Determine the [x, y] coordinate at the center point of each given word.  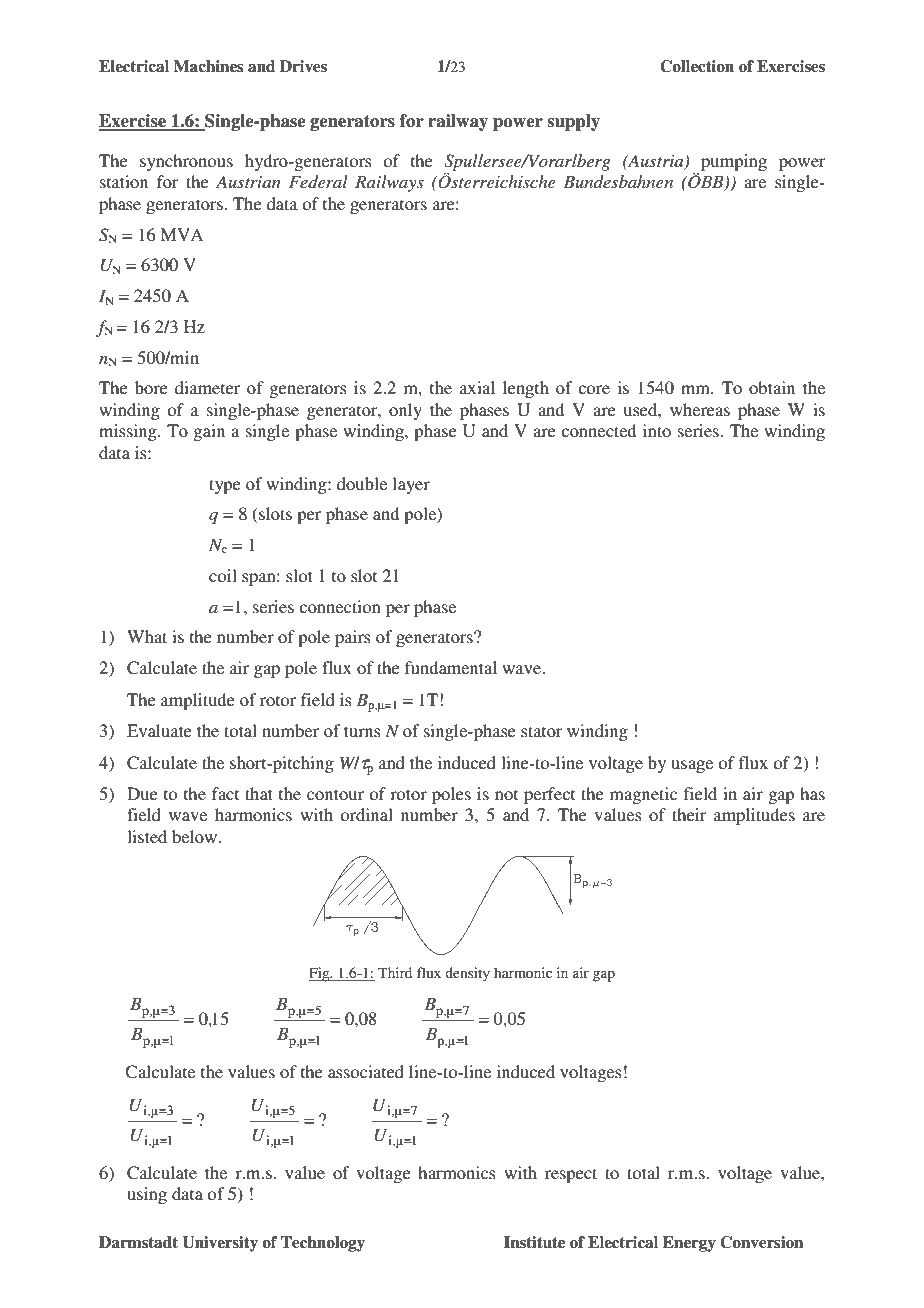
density [467, 974]
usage [692, 766]
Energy [689, 1244]
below [196, 836]
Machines [209, 66]
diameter [207, 387]
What [147, 636]
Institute [534, 1242]
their [689, 814]
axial [477, 387]
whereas [700, 409]
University [220, 1244]
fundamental [451, 667]
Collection [697, 66]
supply [573, 122]
